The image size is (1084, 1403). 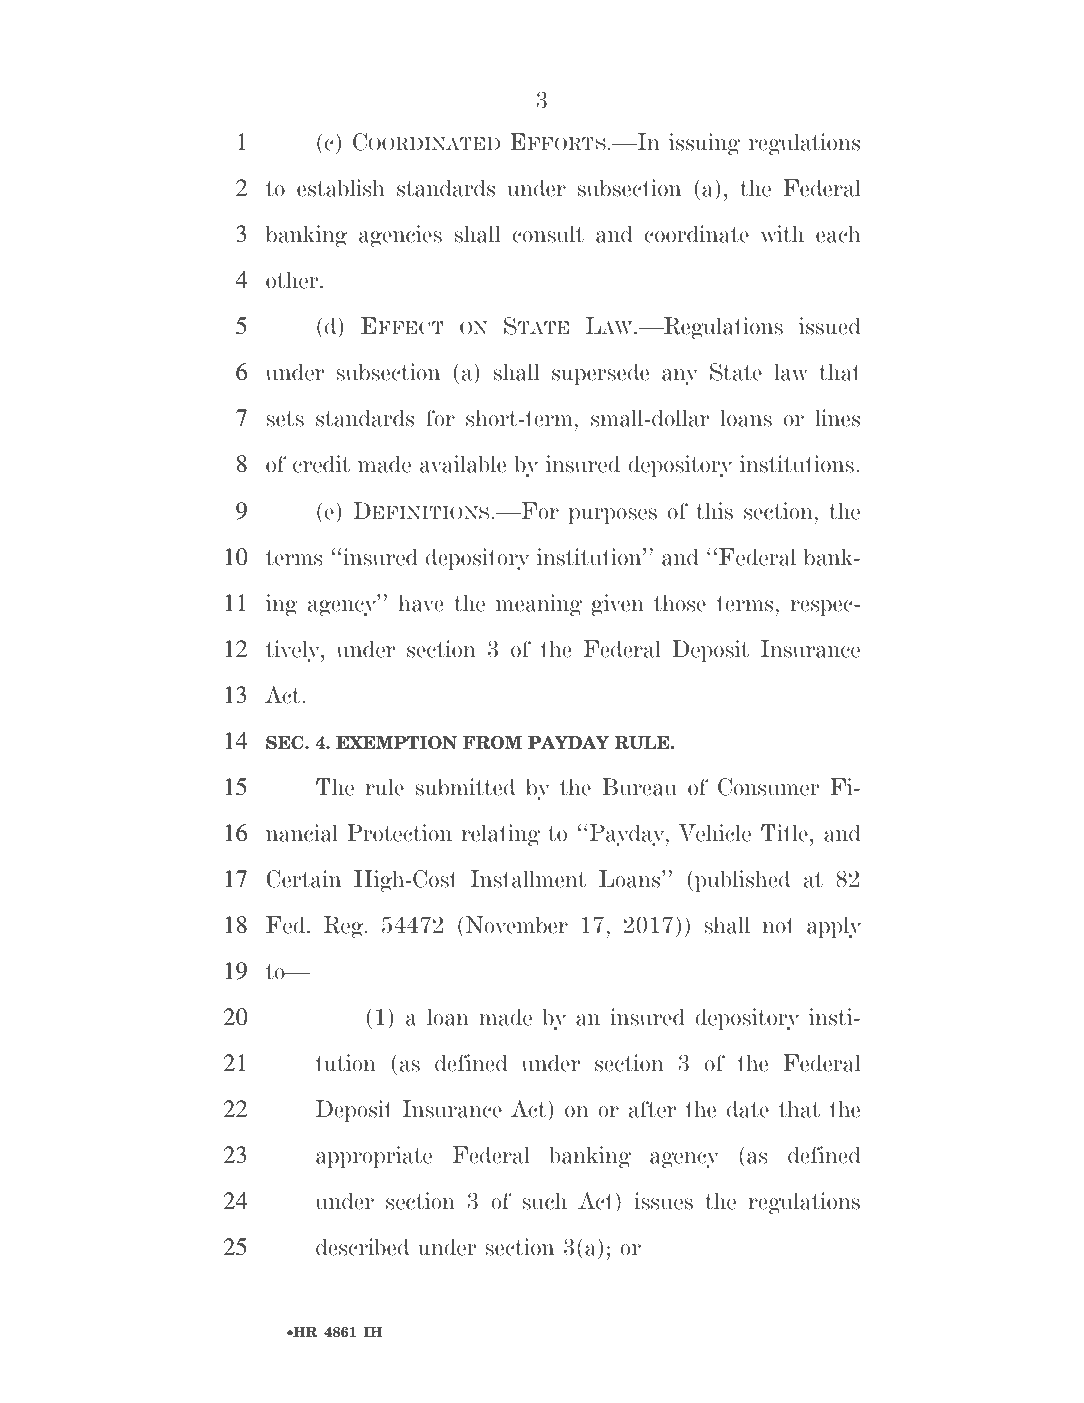 What do you see at coordinates (396, 743) in the screenshot?
I see `EXEMPTION` at bounding box center [396, 743].
